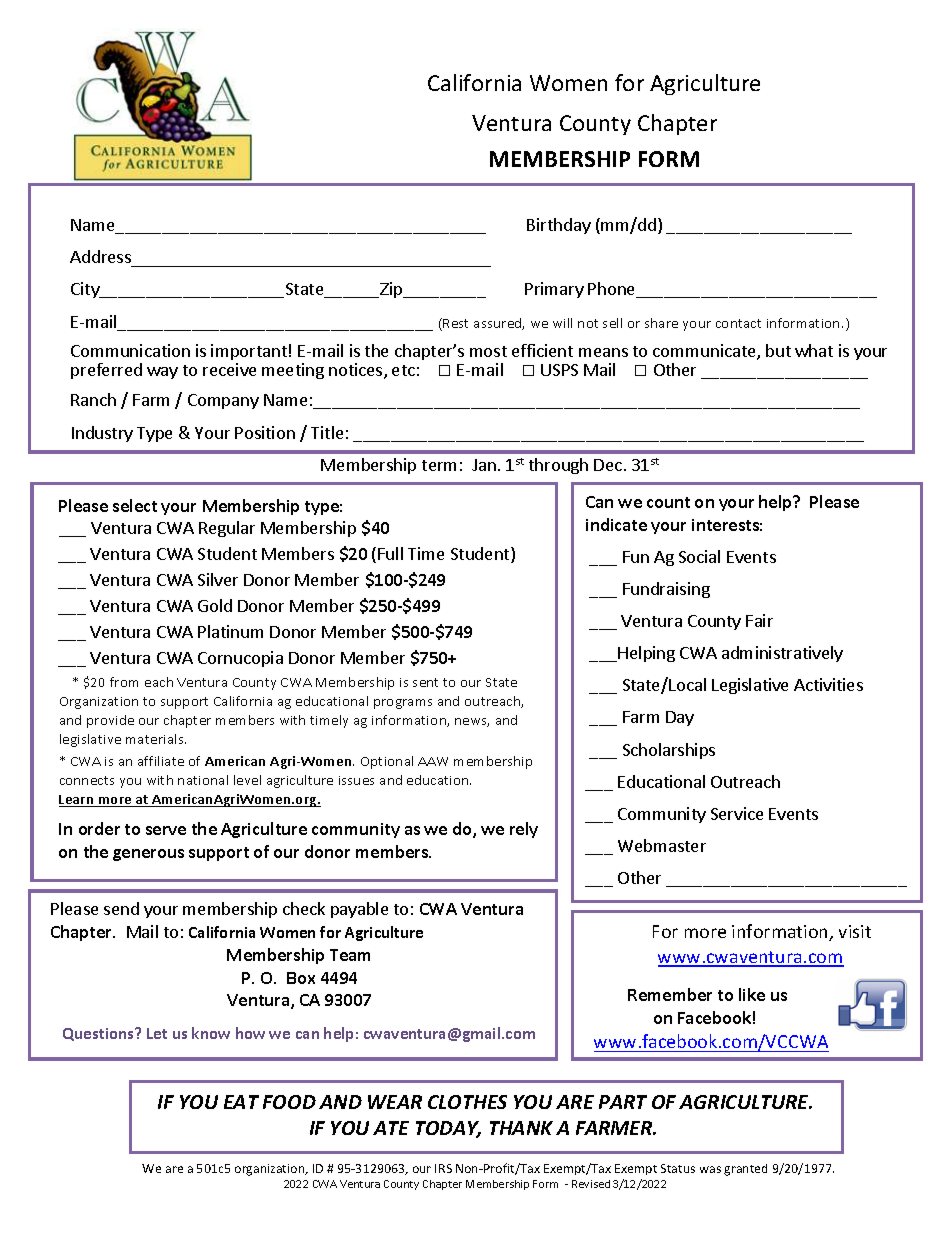 This document has width=952, height=1233. Describe the element at coordinates (828, 684) in the document. I see `Activities` at that location.
